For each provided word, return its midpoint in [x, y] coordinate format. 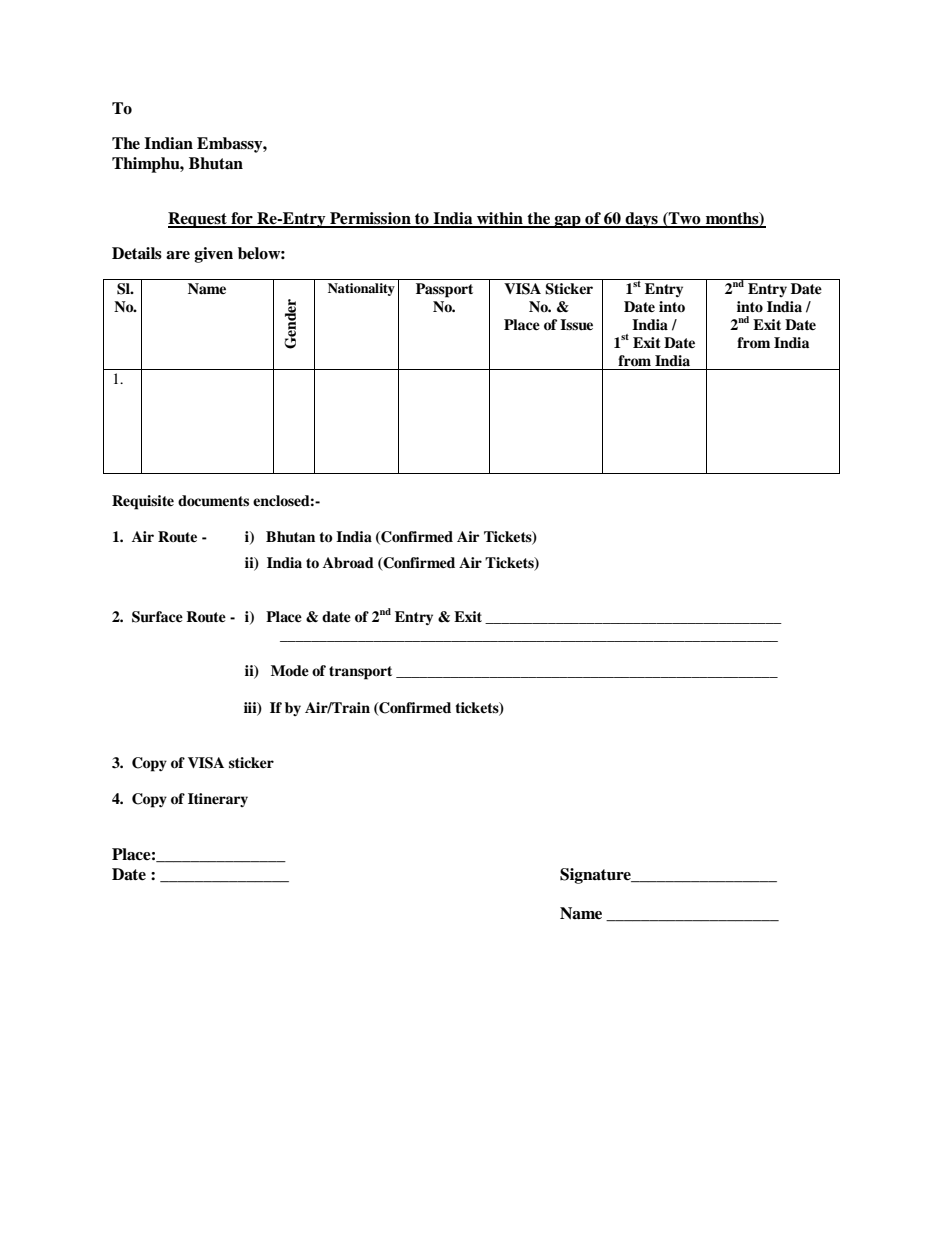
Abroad [348, 563]
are [178, 255]
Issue [576, 325]
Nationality [361, 289]
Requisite [143, 502]
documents [213, 501]
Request [198, 220]
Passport [444, 290]
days [641, 220]
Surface [157, 617]
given [214, 255]
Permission [370, 219]
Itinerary [218, 800]
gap [568, 222]
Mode [290, 670]
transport [360, 673]
